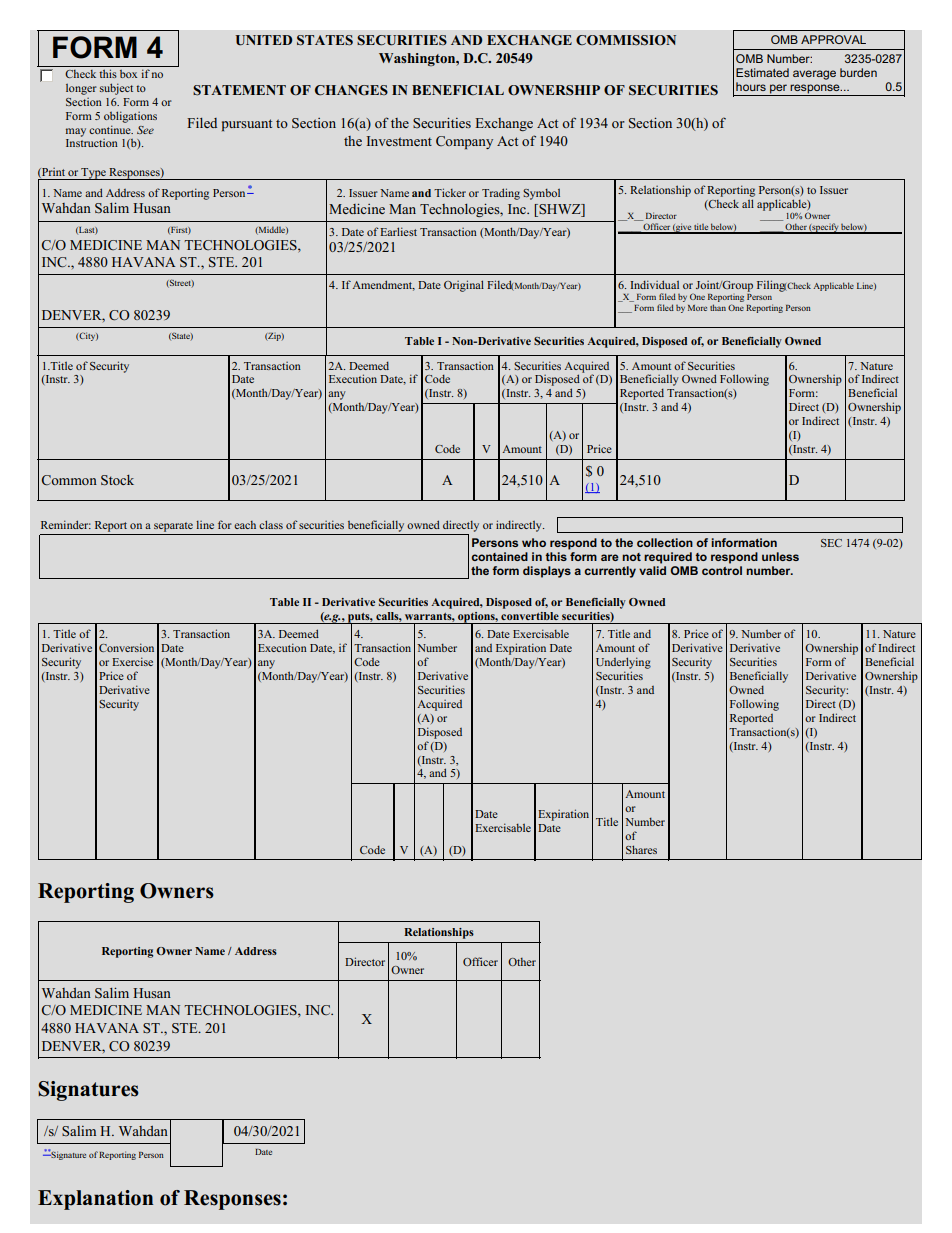 The height and width of the image is (1233, 952). I want to click on control, so click(722, 570).
